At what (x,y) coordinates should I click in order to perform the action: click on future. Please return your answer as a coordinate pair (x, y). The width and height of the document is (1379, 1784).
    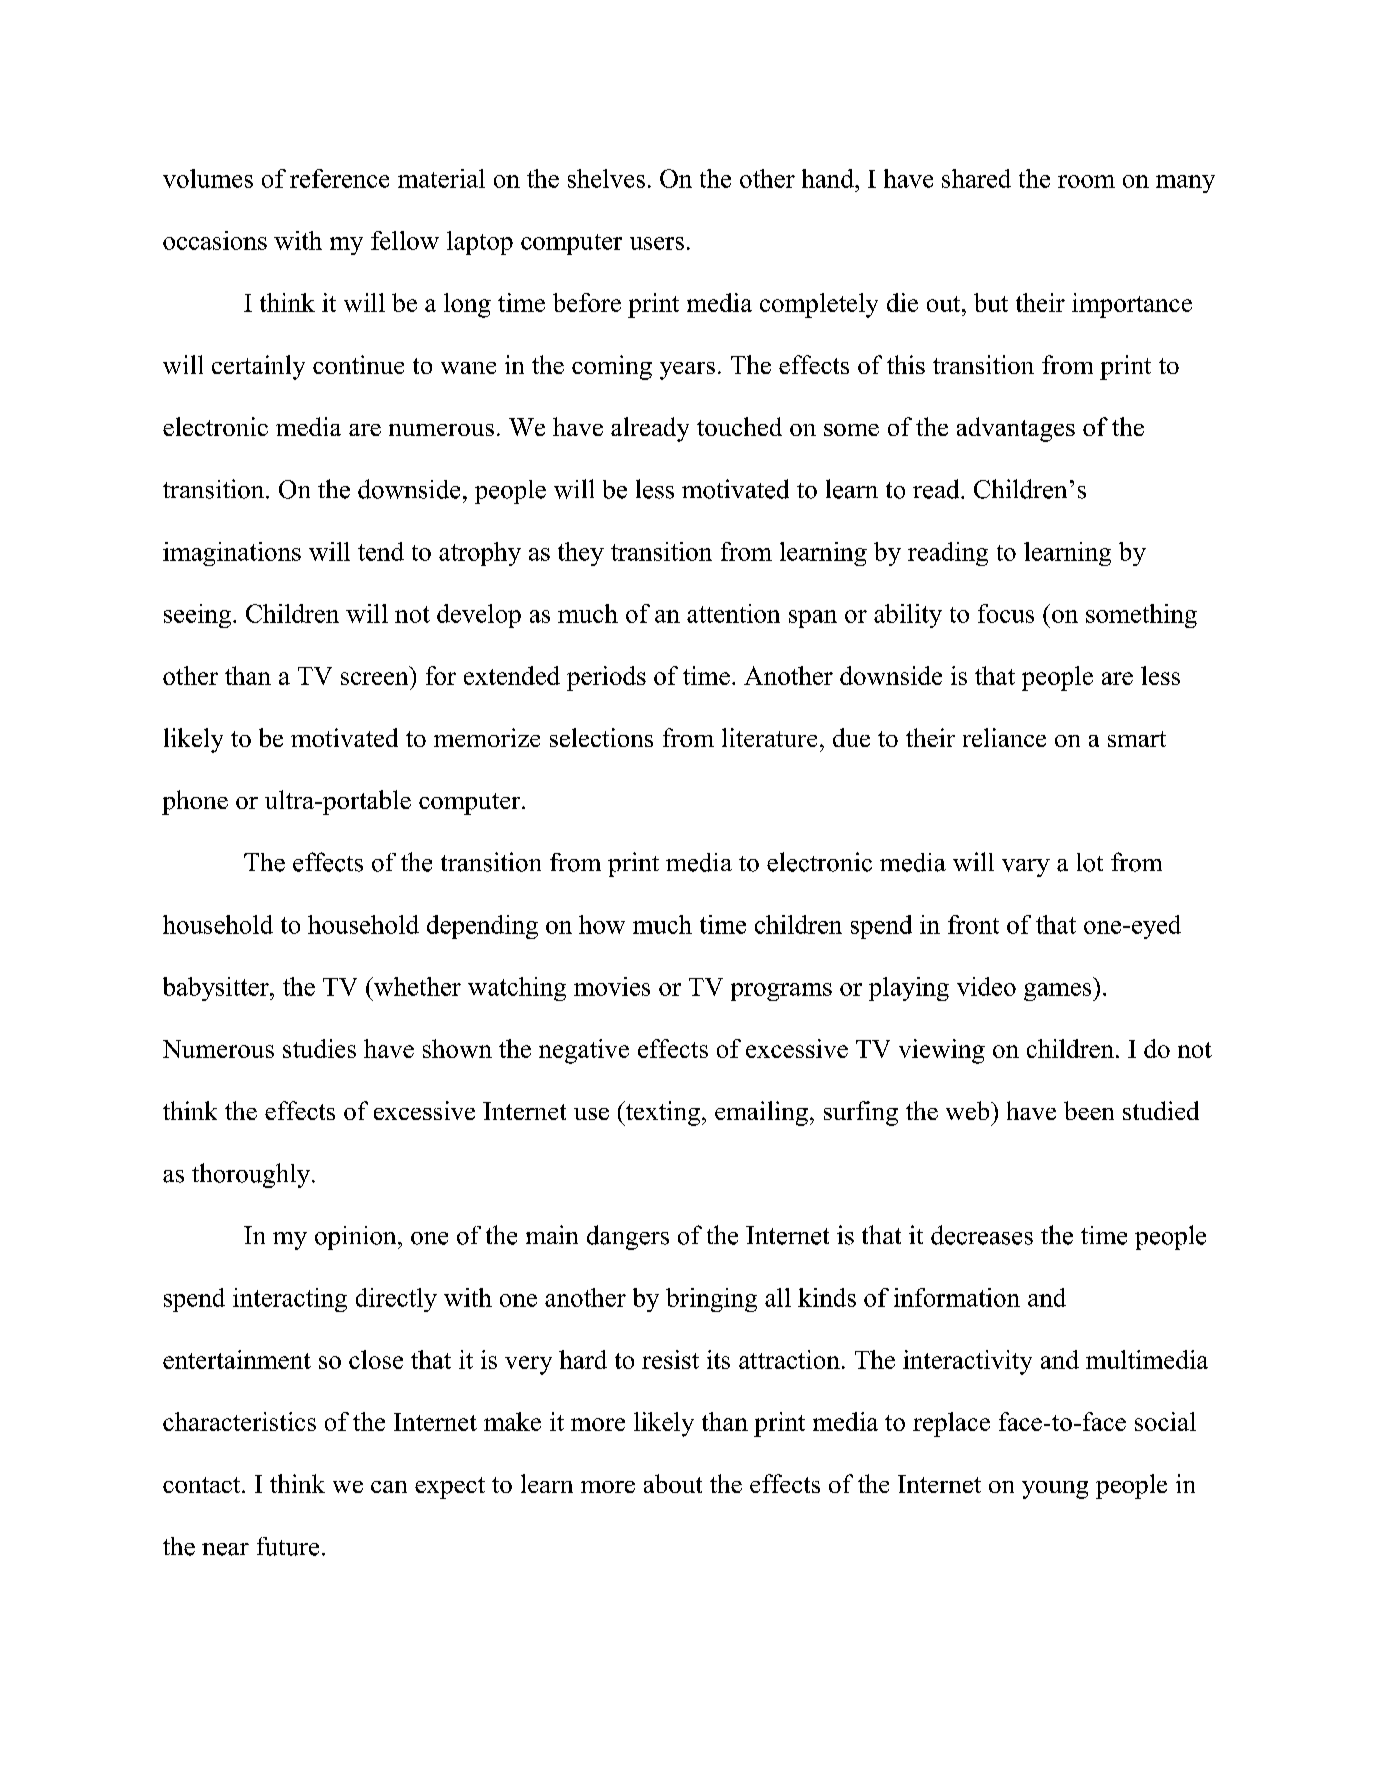
    Looking at the image, I should click on (288, 1546).
